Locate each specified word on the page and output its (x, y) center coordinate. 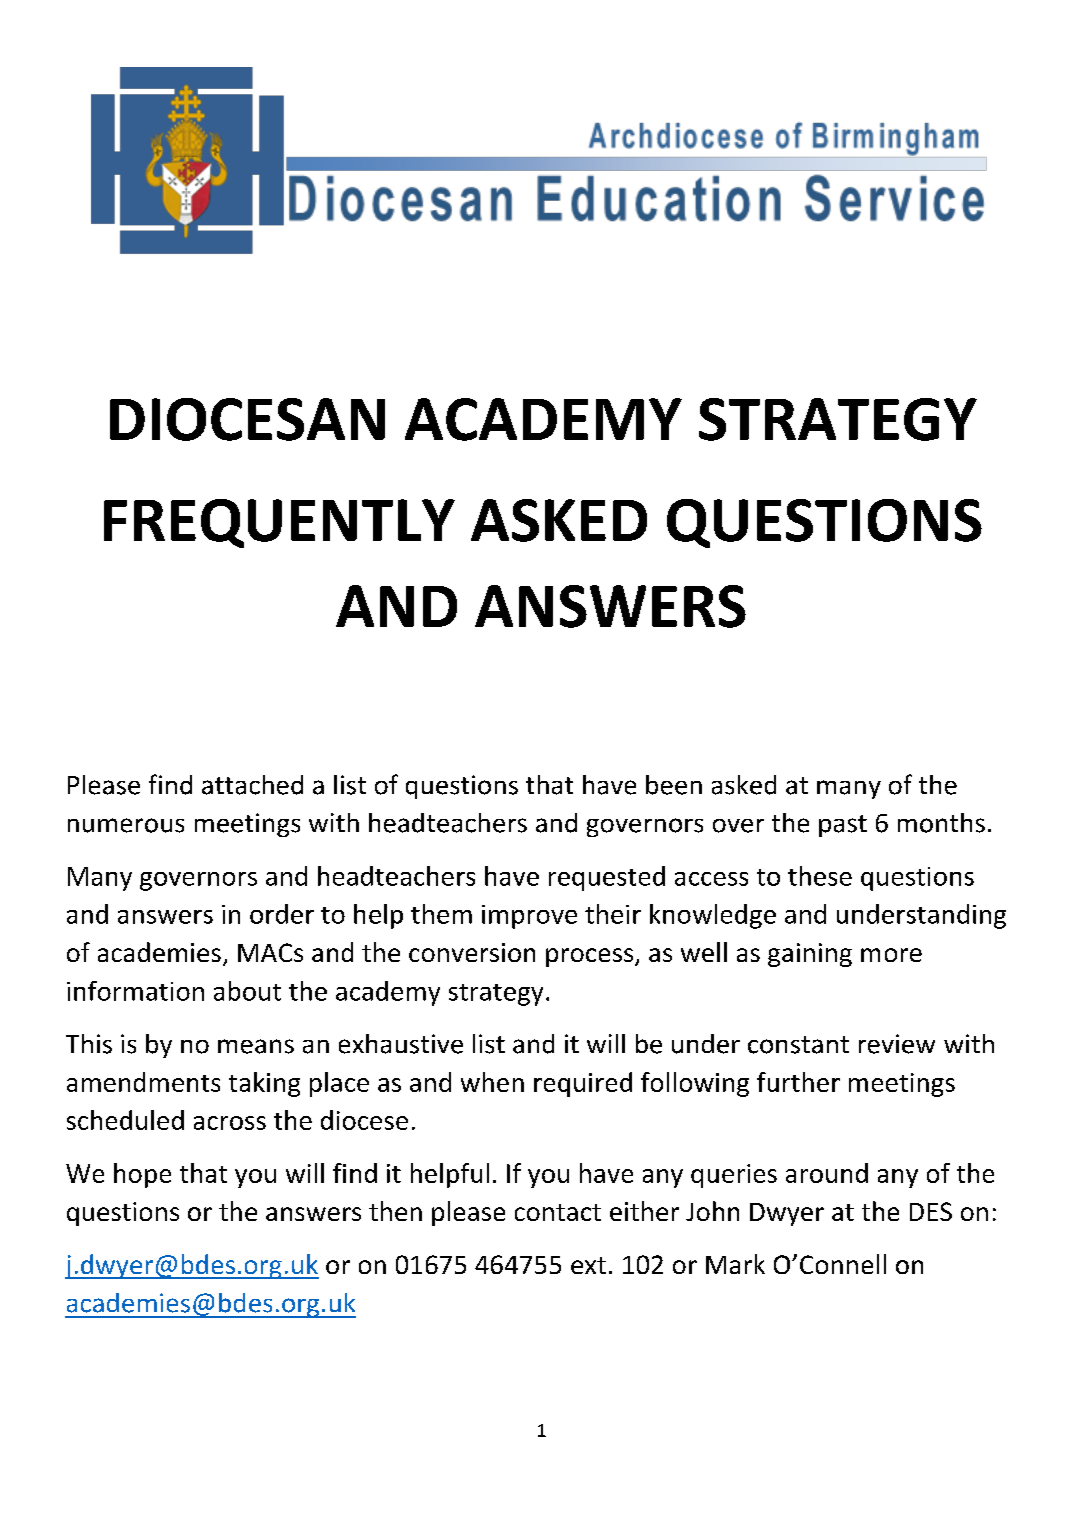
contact (558, 1212)
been (674, 785)
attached (252, 785)
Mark (735, 1264)
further (798, 1082)
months (941, 823)
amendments (143, 1082)
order (282, 914)
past (843, 826)
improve (529, 917)
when (492, 1082)
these (820, 876)
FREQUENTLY (279, 523)
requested (607, 878)
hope (142, 1175)
